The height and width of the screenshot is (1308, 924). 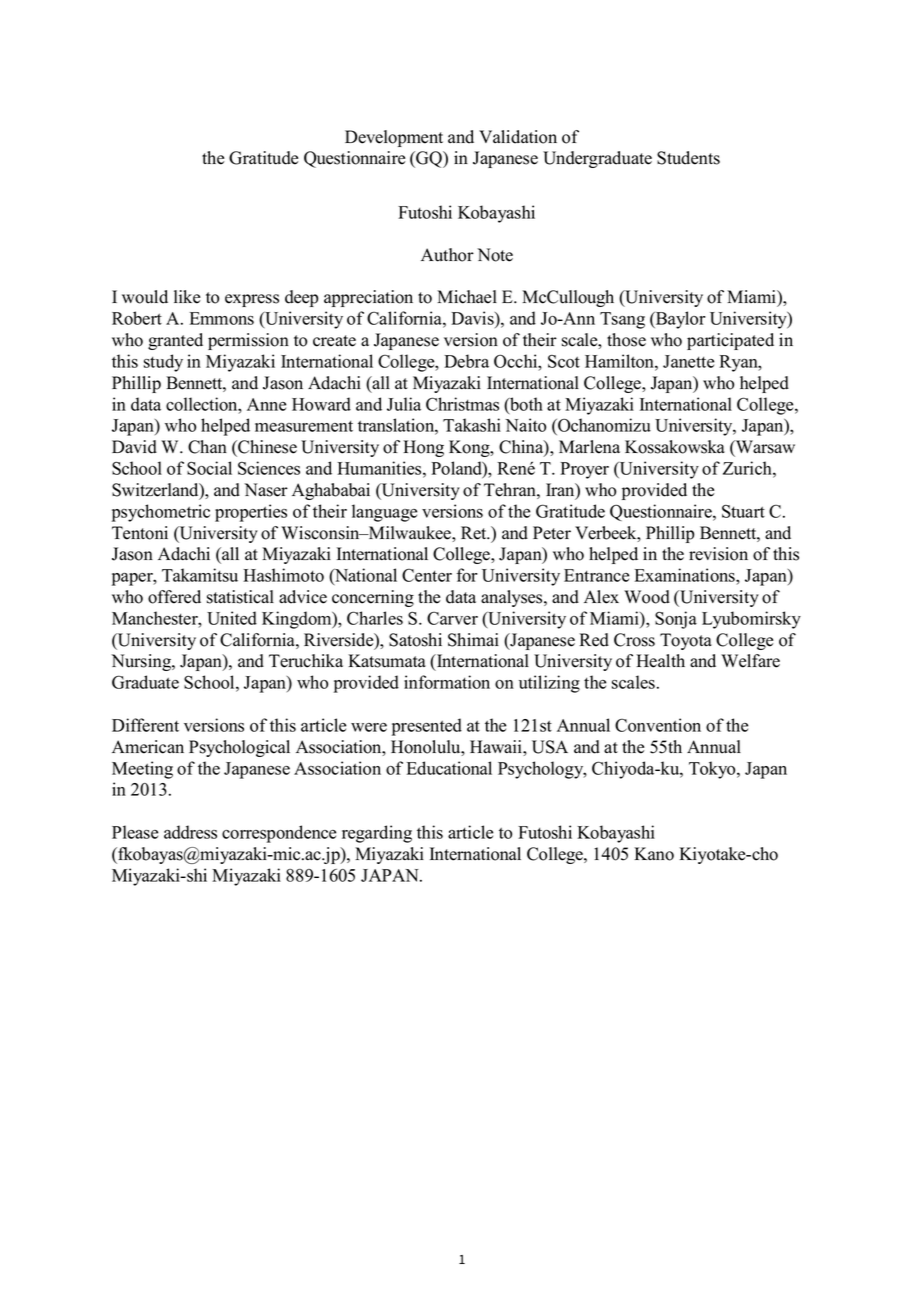 I want to click on Carver, so click(x=452, y=618).
